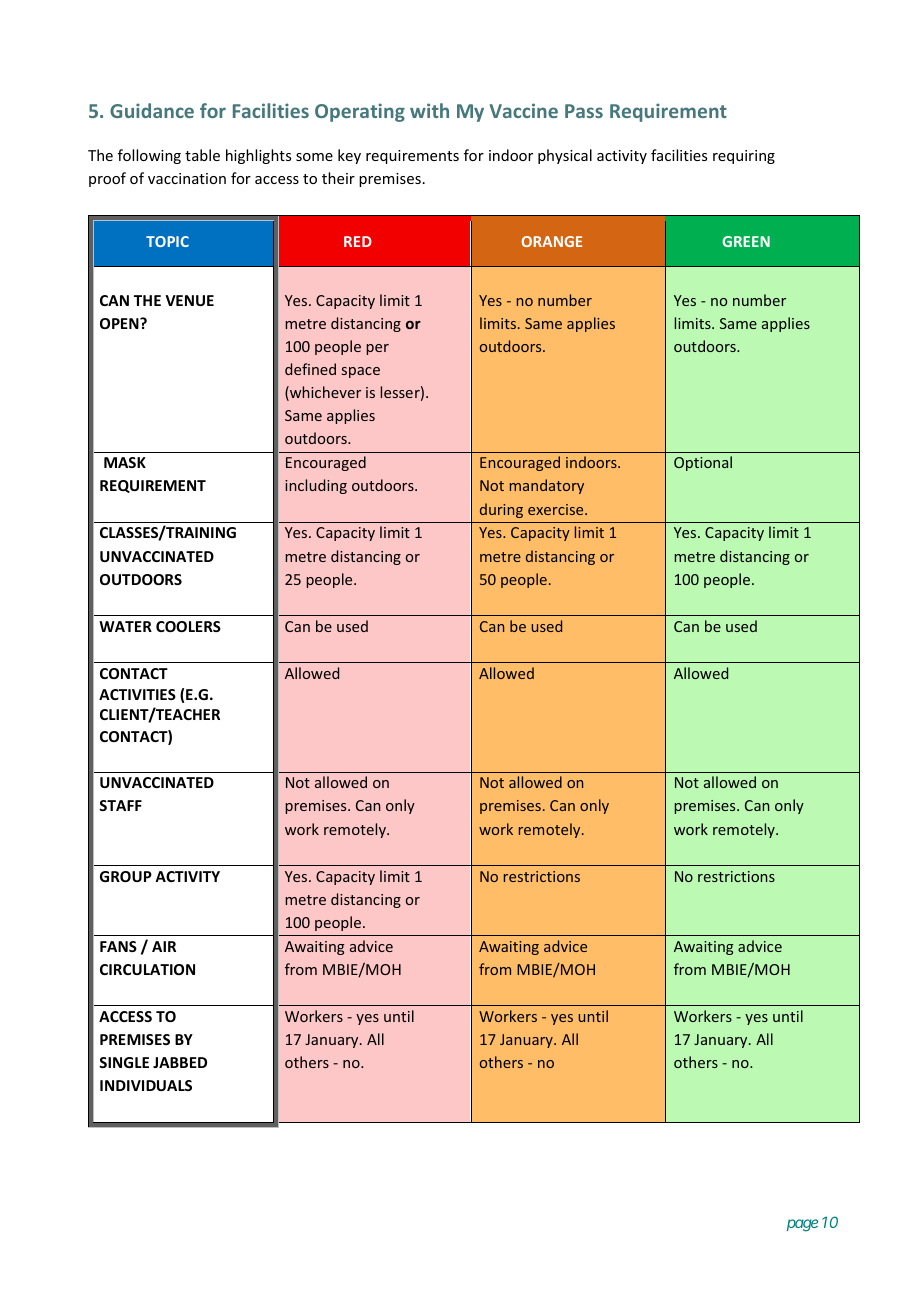 The image size is (924, 1308). I want to click on INDIVIDUALS, so click(146, 1085).
